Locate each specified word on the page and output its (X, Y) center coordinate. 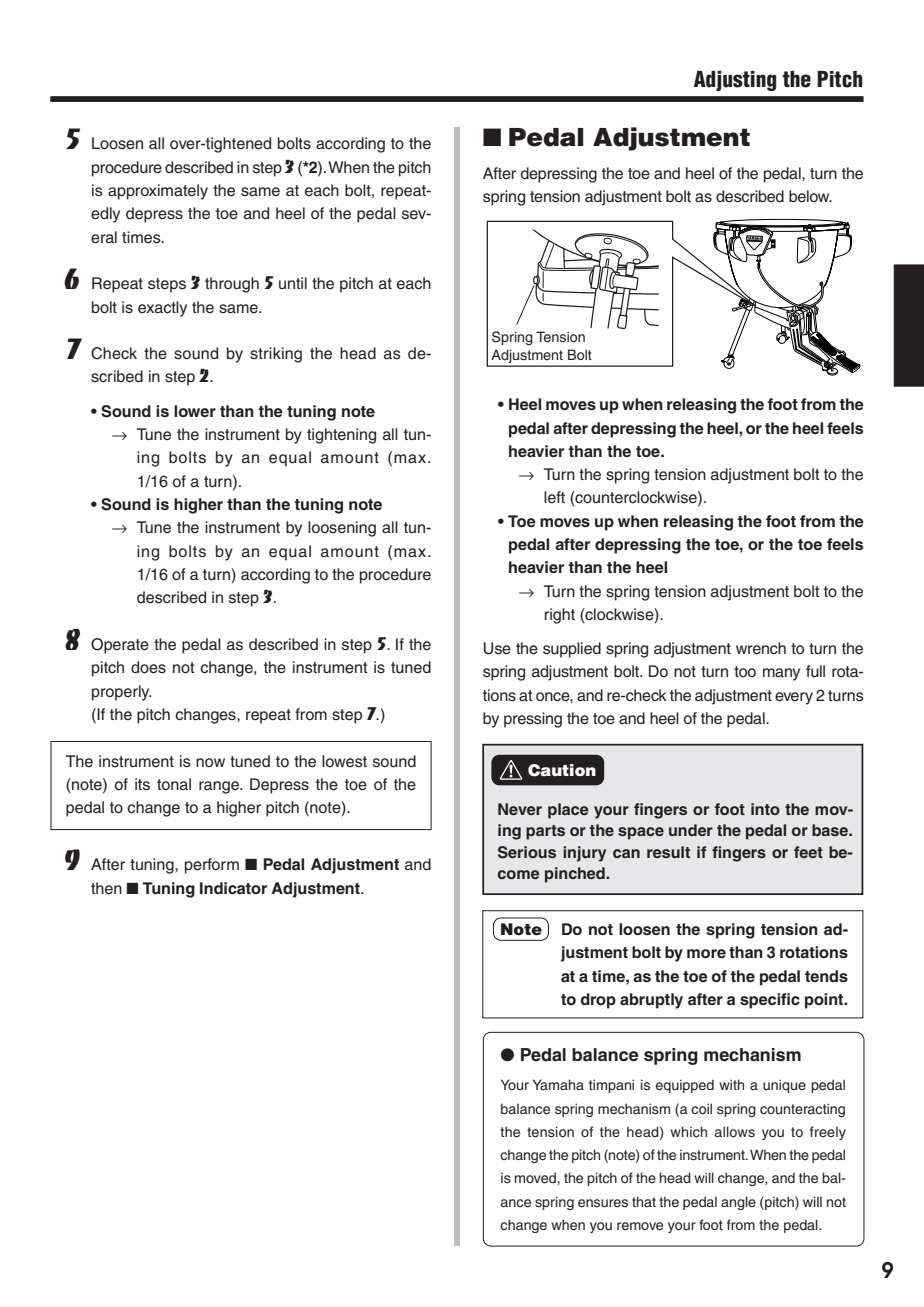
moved (535, 1178)
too (745, 671)
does (148, 667)
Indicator (233, 888)
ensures (603, 1203)
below (810, 196)
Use (497, 648)
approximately (158, 192)
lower (195, 411)
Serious (527, 852)
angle (738, 1203)
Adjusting (735, 81)
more (706, 953)
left (554, 497)
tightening (341, 436)
